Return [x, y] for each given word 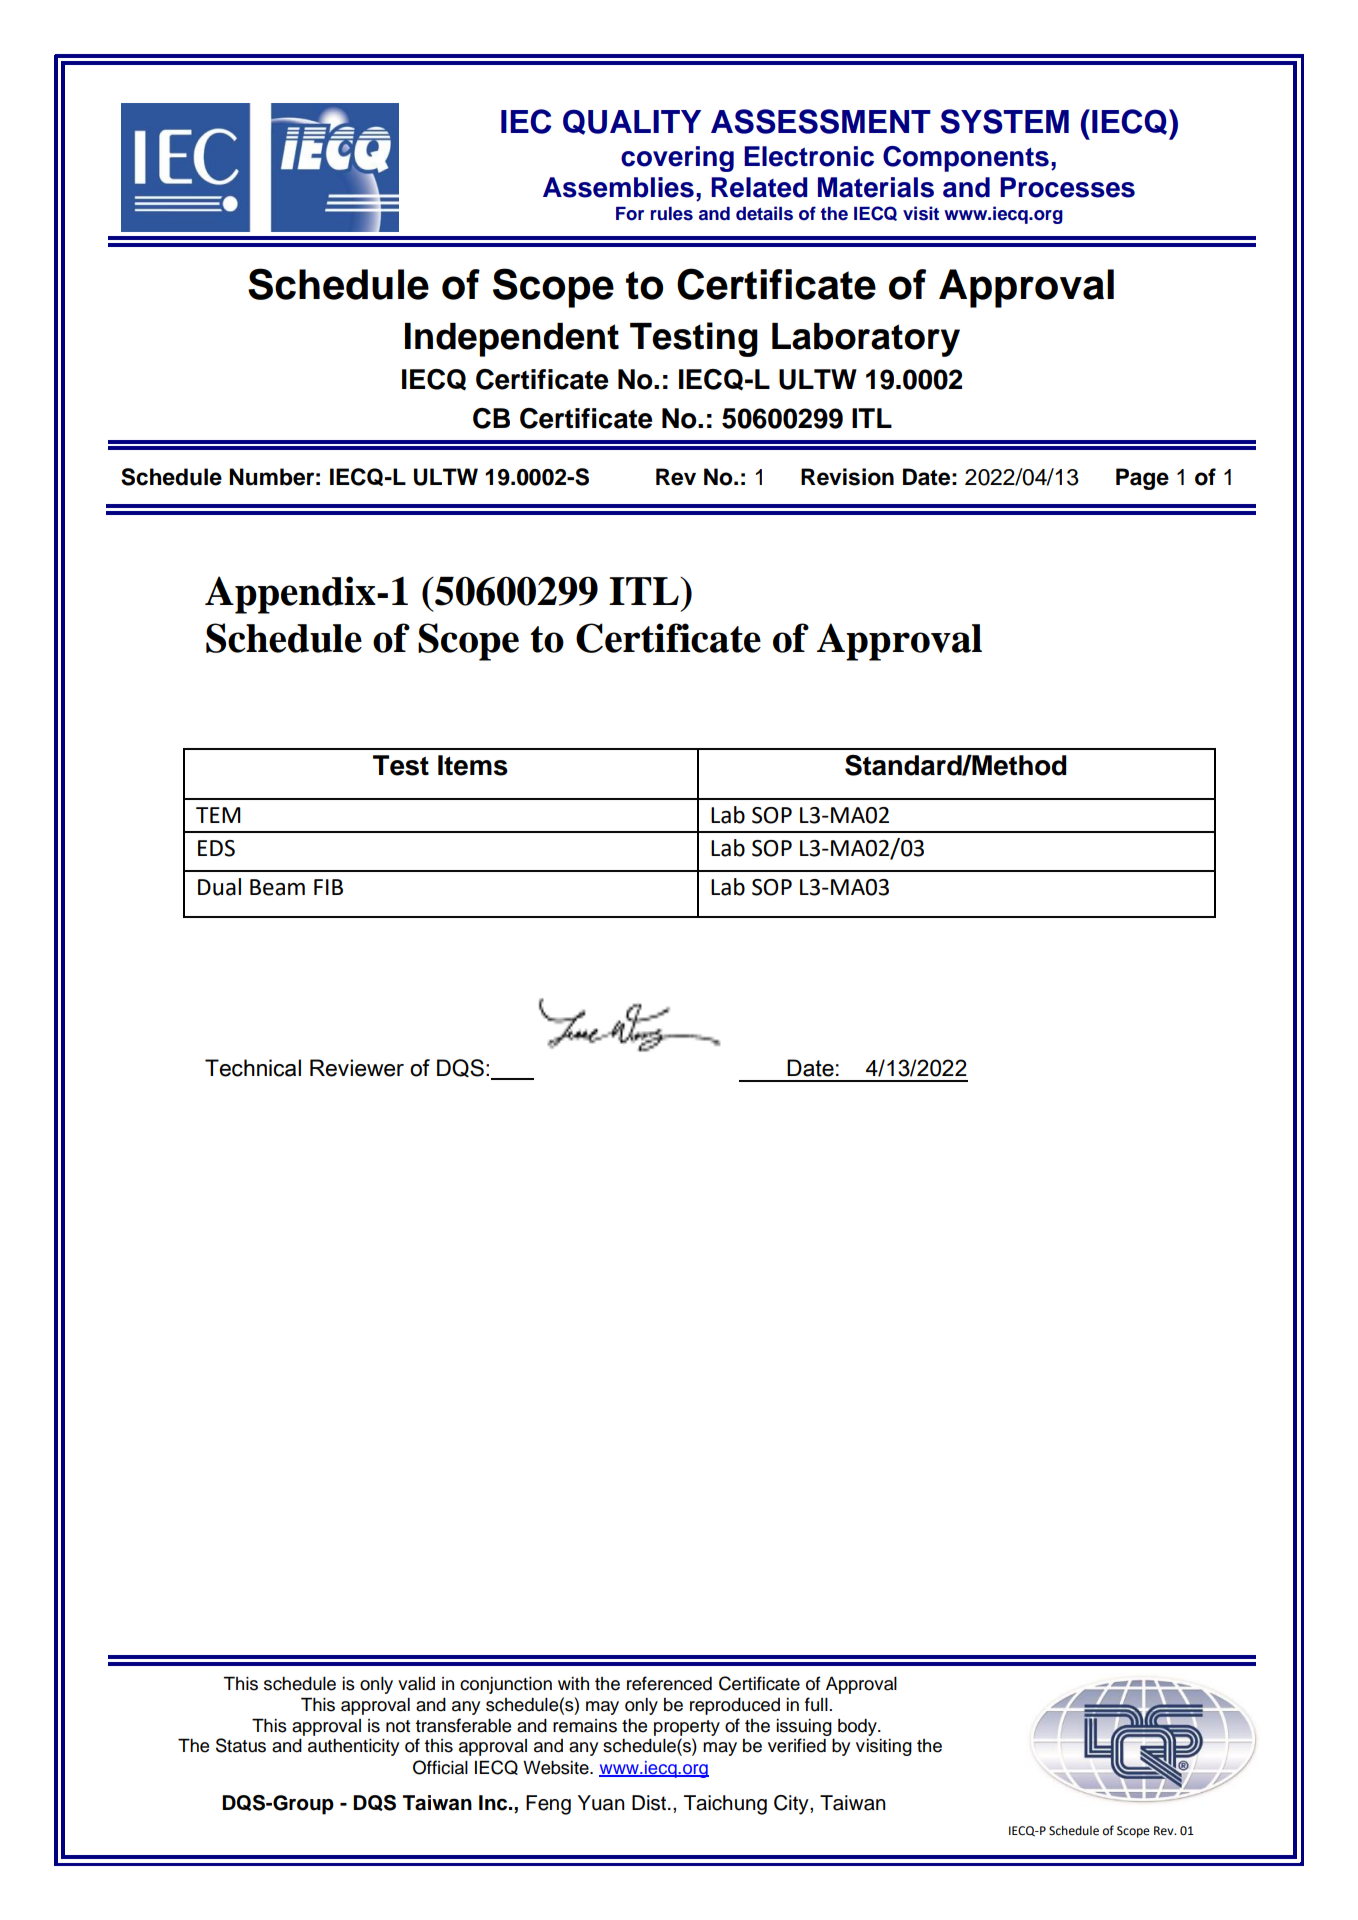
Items [473, 765]
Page [1142, 479]
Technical [253, 1068]
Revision [847, 477]
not [398, 1726]
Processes [1067, 187]
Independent [512, 340]
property [687, 1728]
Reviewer [357, 1068]
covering [677, 159]
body [858, 1727]
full [816, 1704]
